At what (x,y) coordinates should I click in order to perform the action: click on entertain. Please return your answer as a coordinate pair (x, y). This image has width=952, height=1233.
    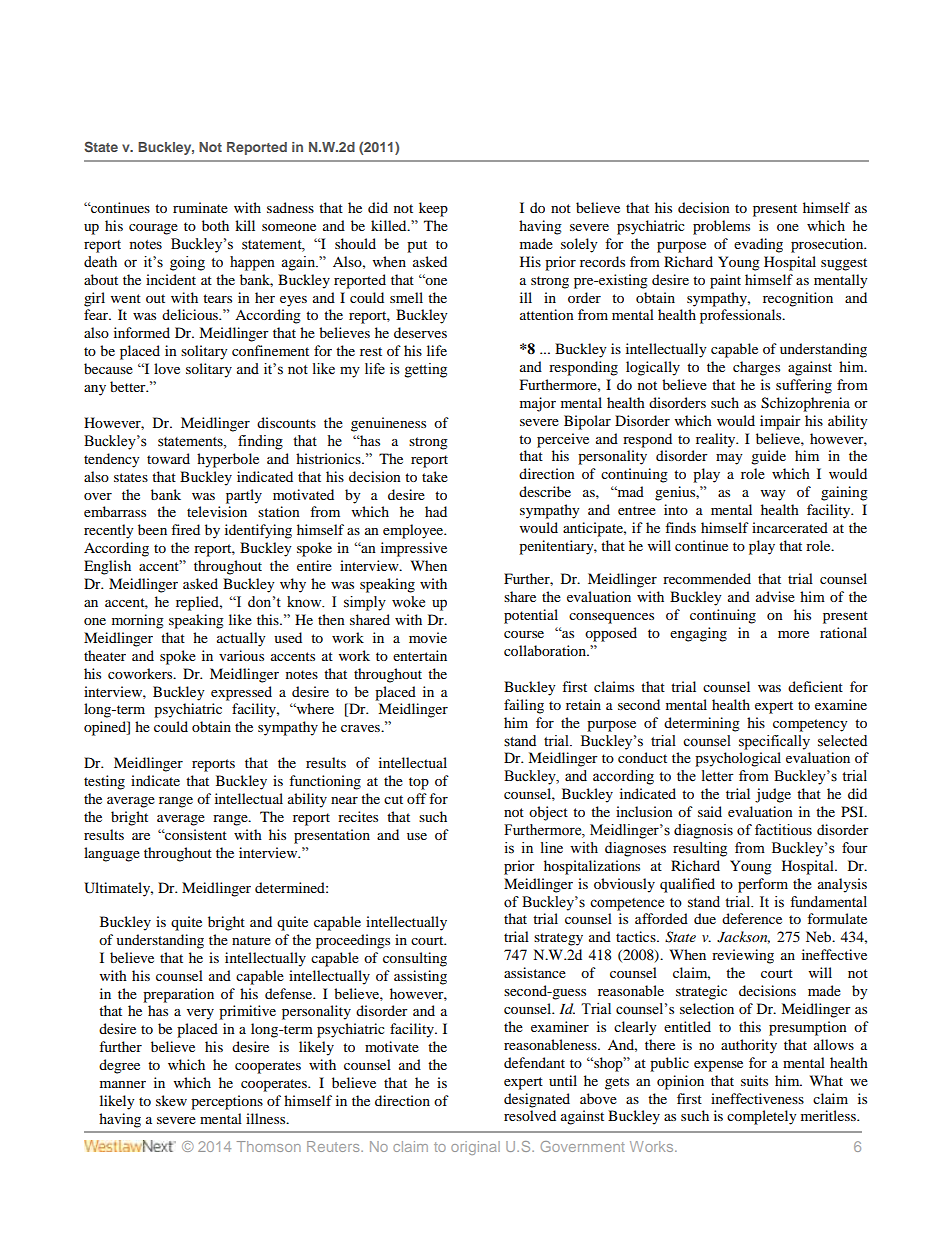
    Looking at the image, I should click on (420, 655).
